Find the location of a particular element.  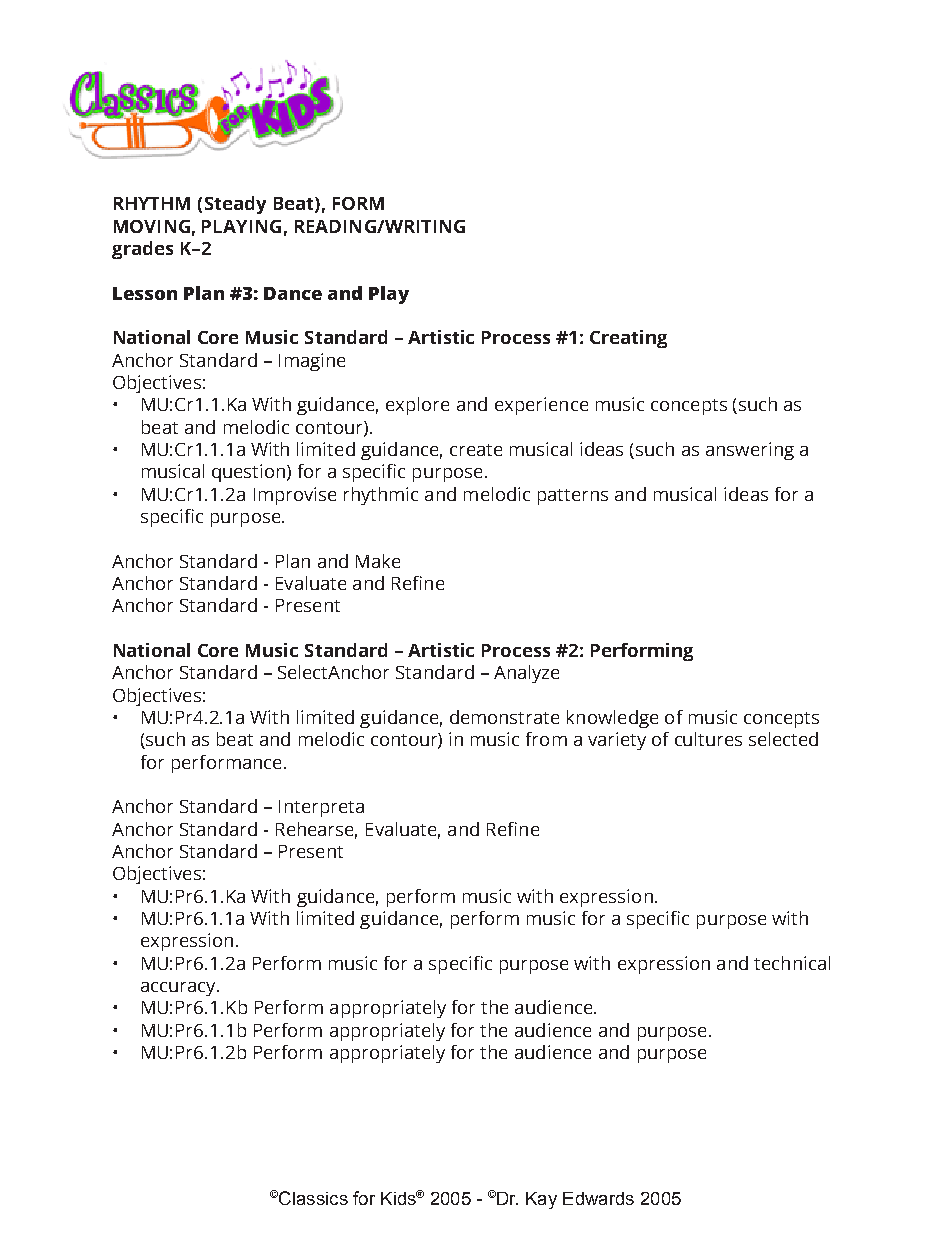

Improvise is located at coordinates (295, 496).
